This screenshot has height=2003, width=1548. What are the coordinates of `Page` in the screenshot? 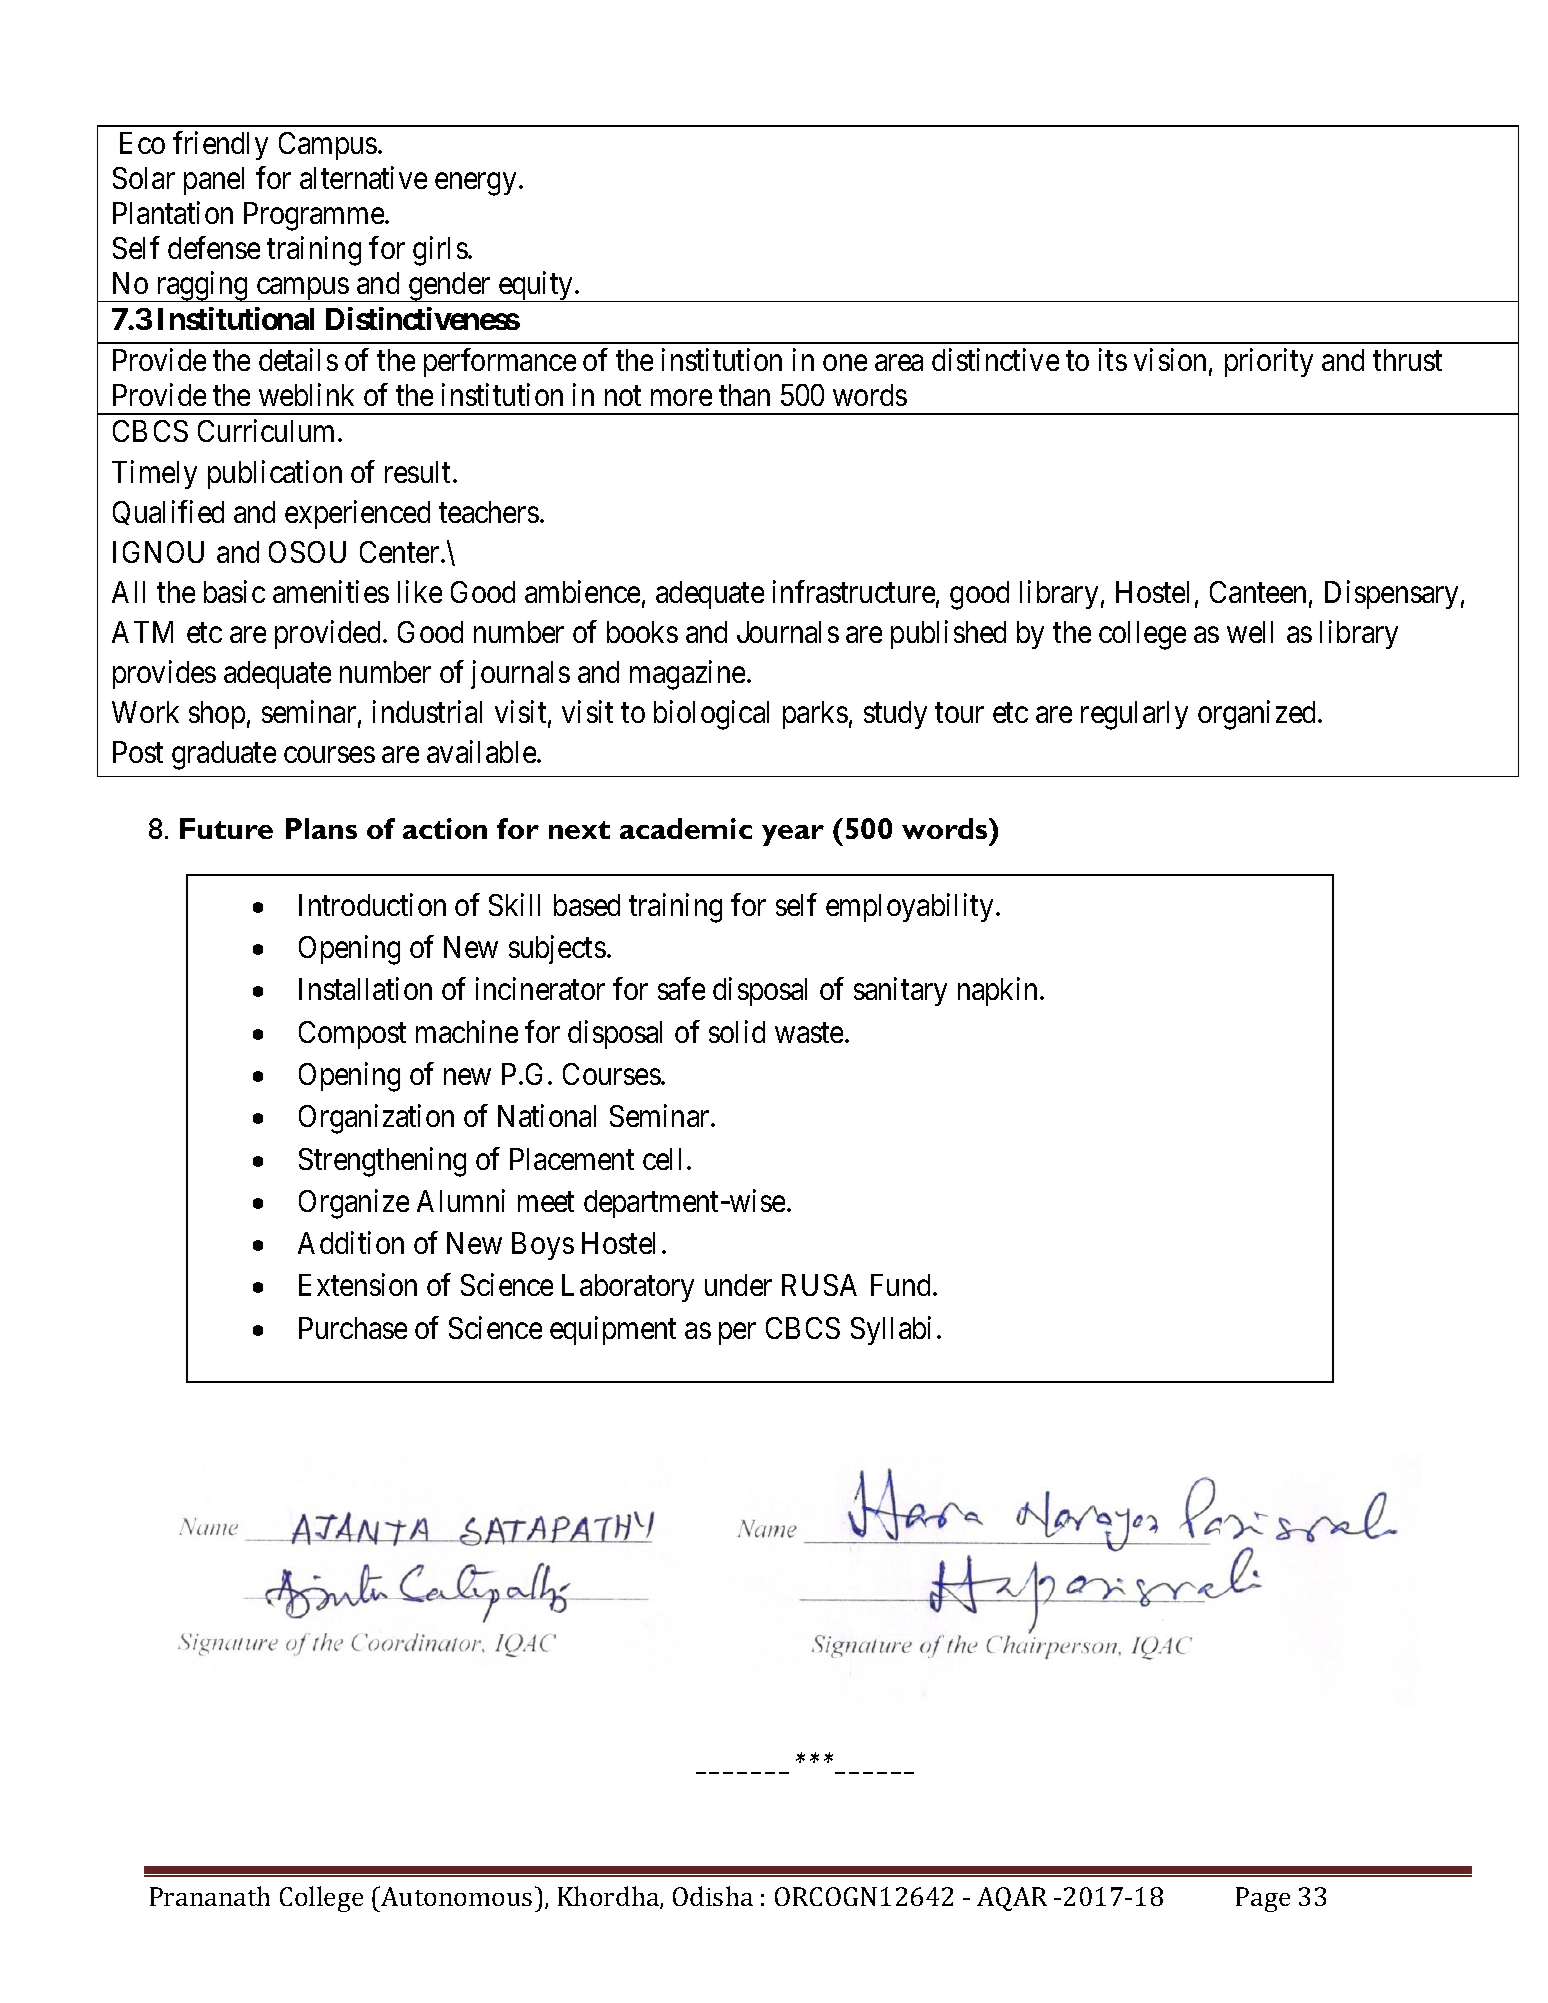 It's located at (1263, 1899).
